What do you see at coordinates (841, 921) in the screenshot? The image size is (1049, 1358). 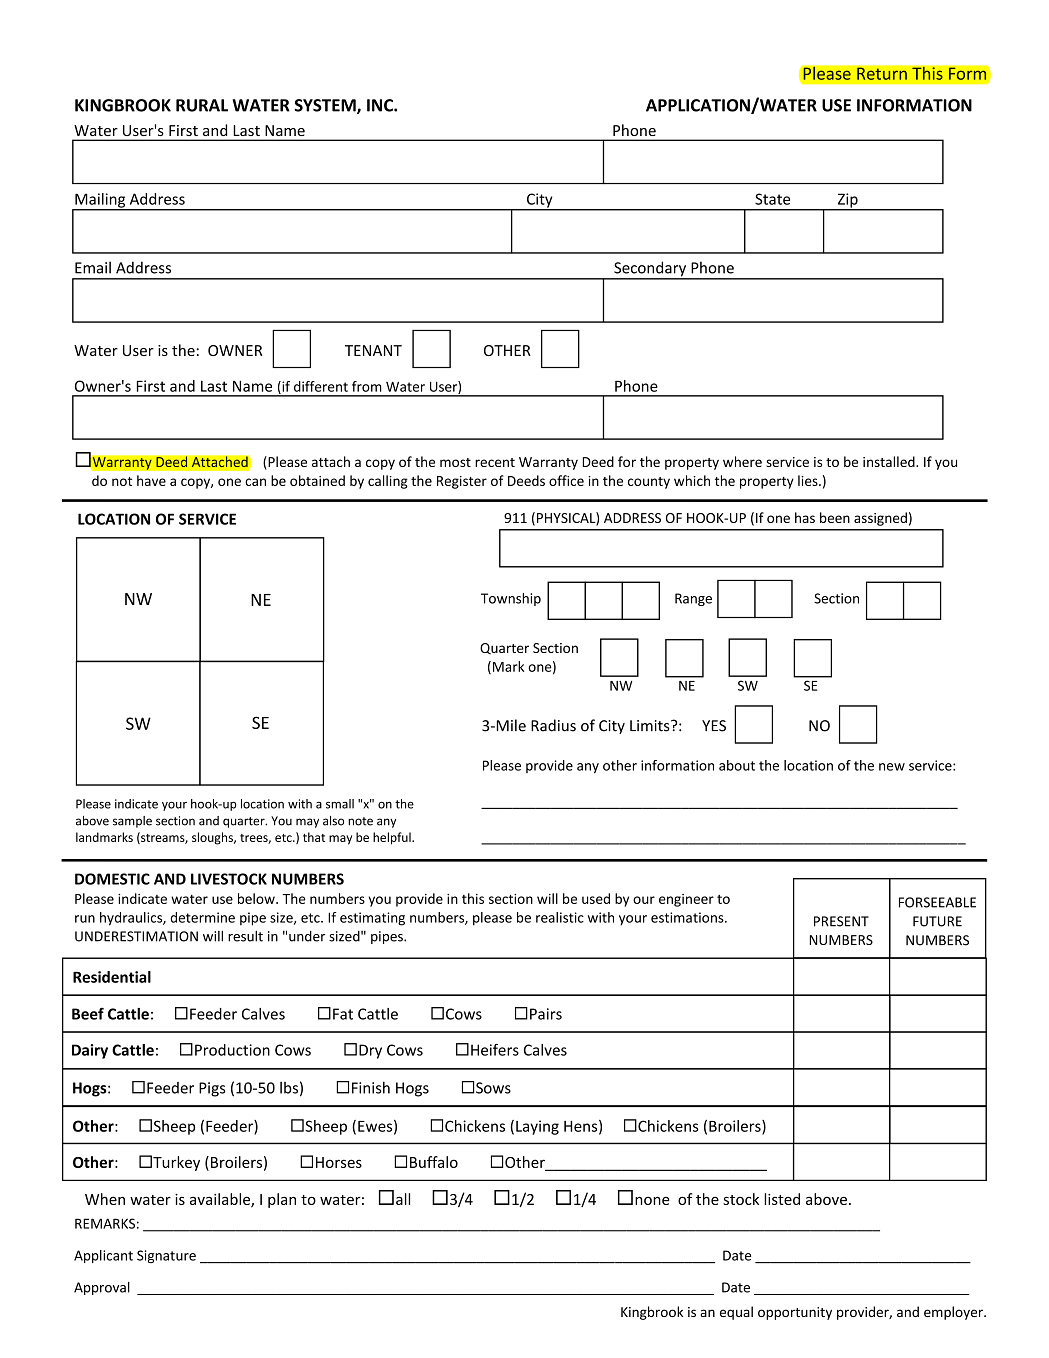 I see `PRESENT` at bounding box center [841, 921].
